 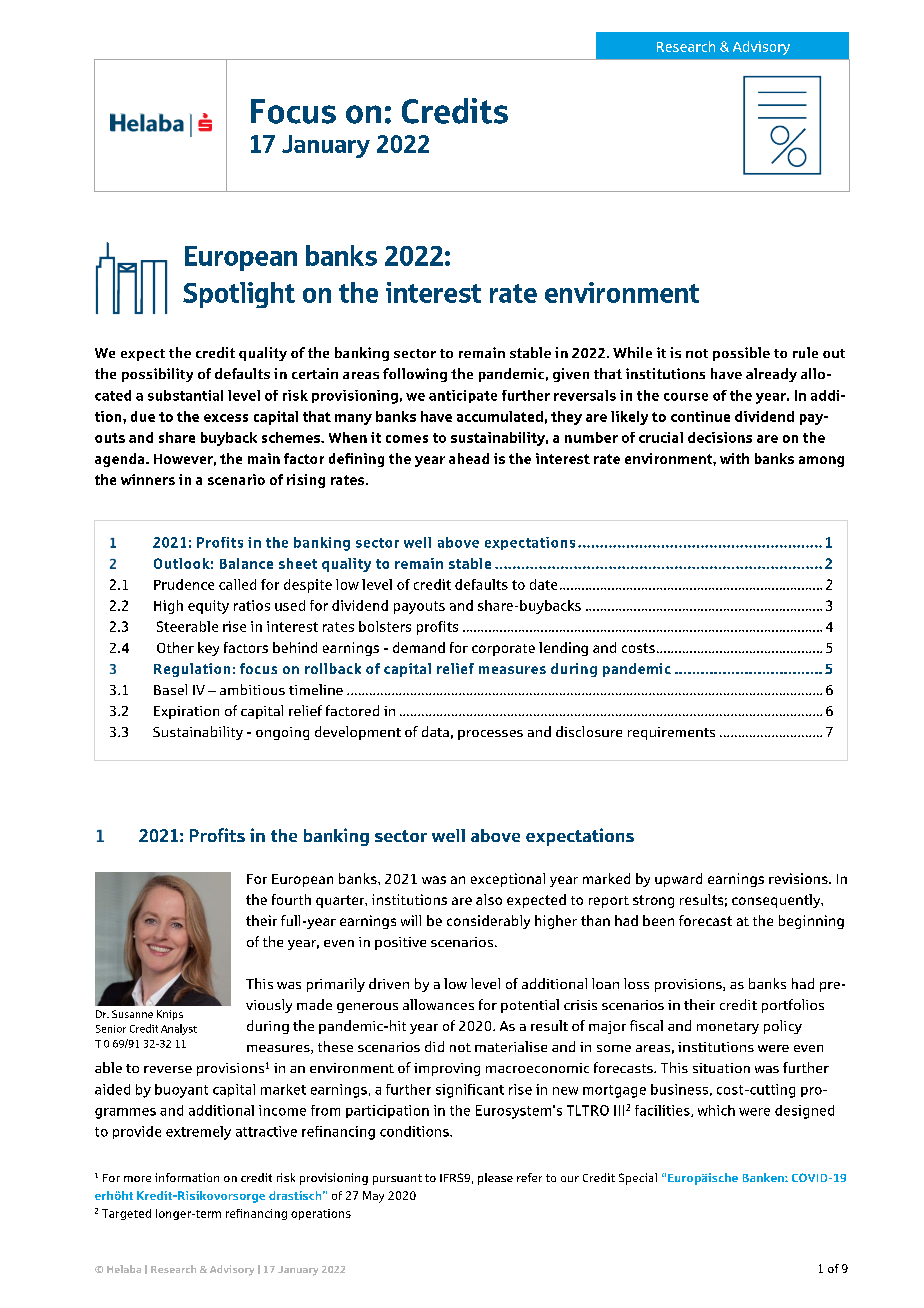 What do you see at coordinates (495, 1179) in the screenshot?
I see `please` at bounding box center [495, 1179].
